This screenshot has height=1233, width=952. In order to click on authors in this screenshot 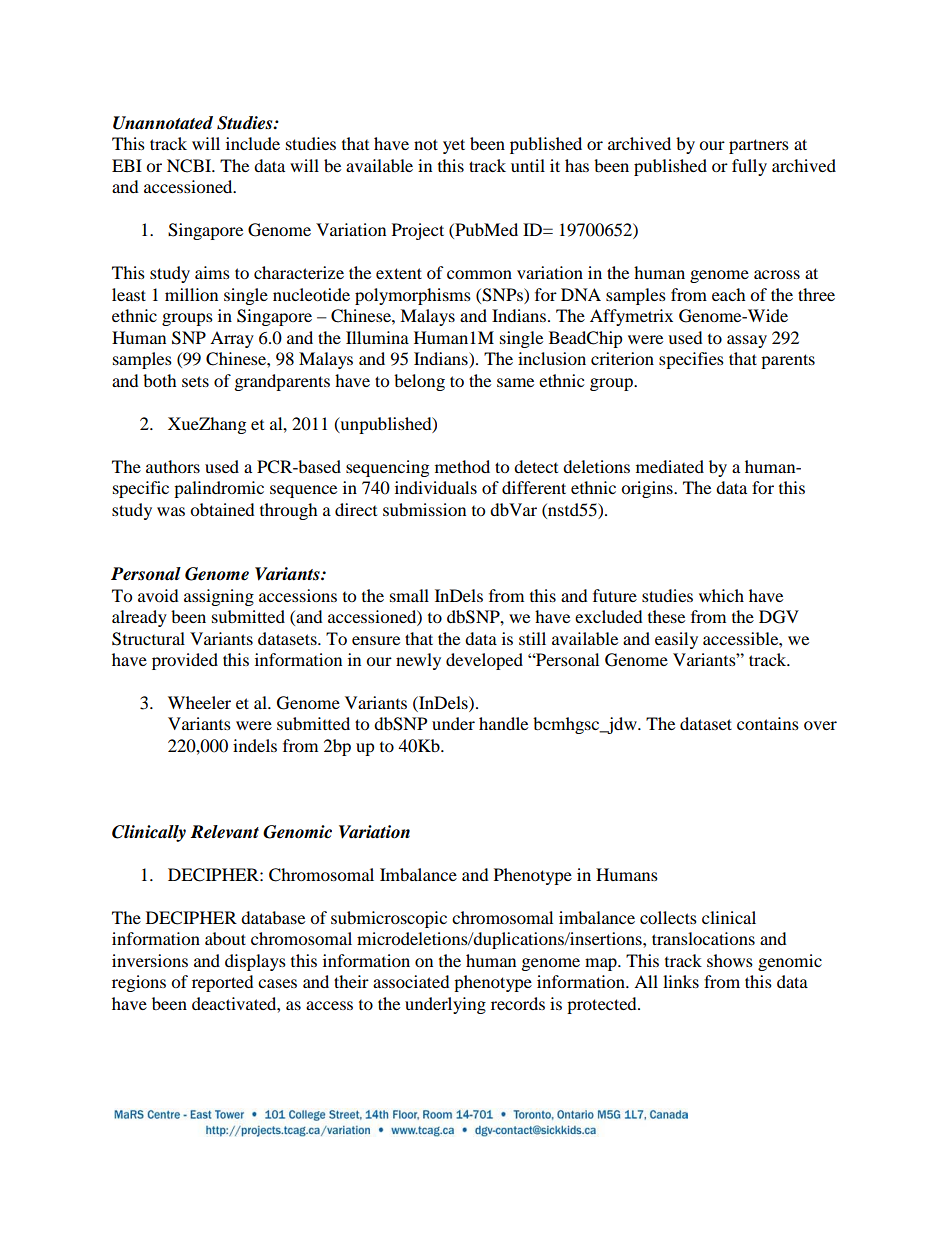, I will do `click(173, 466)`.
